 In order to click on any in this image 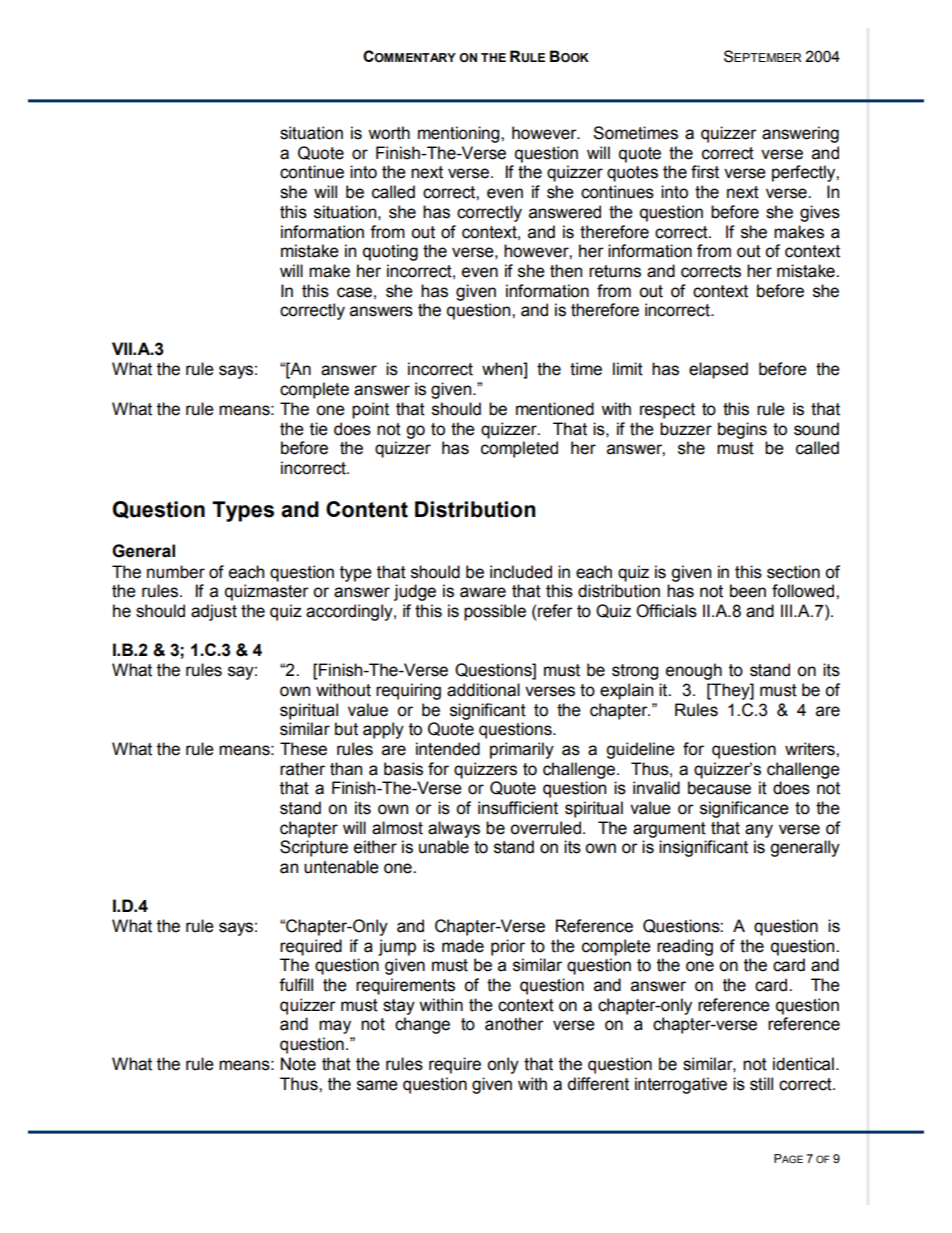, I will do `click(759, 831)`.
